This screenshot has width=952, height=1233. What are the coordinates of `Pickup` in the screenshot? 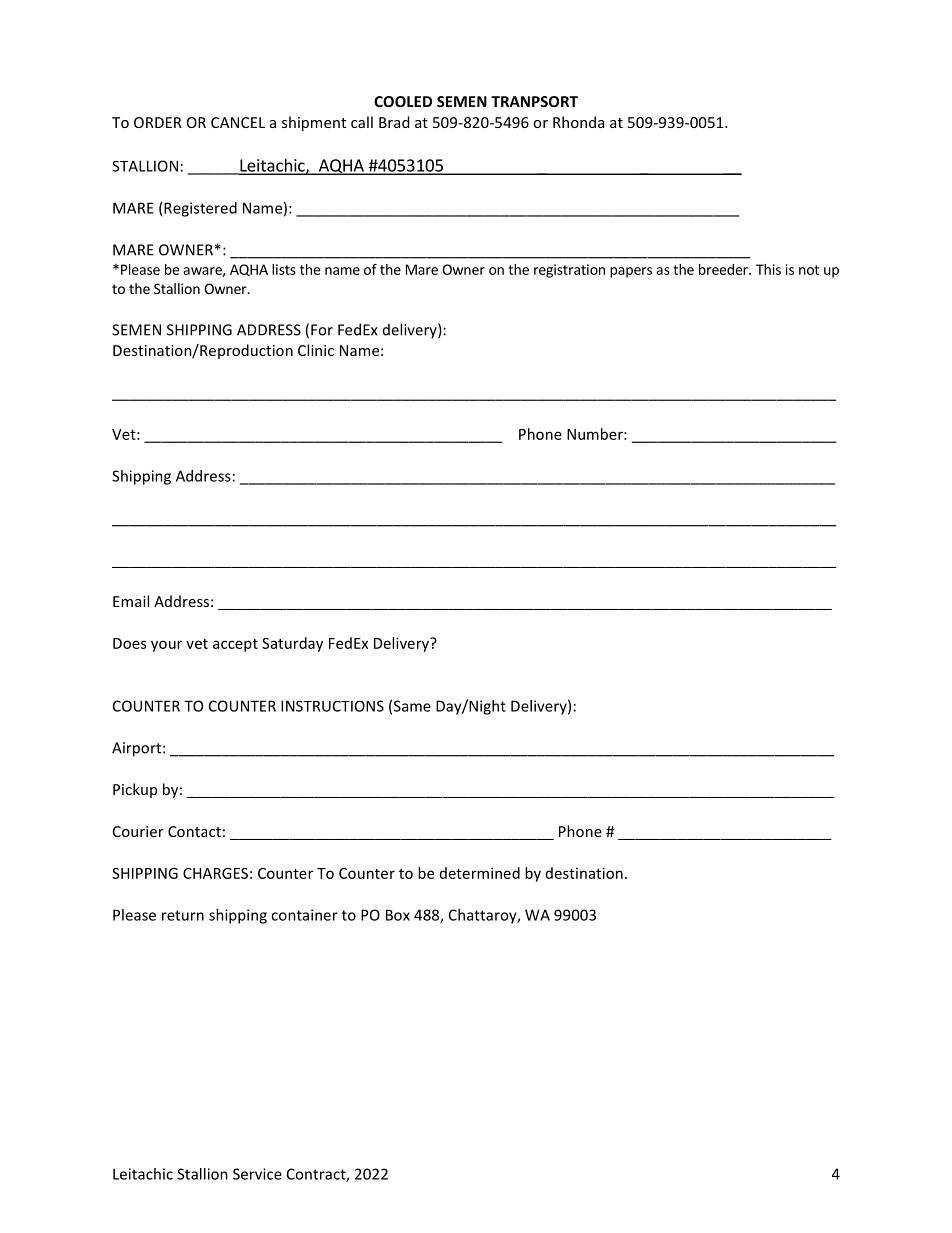 It's located at (135, 790).
